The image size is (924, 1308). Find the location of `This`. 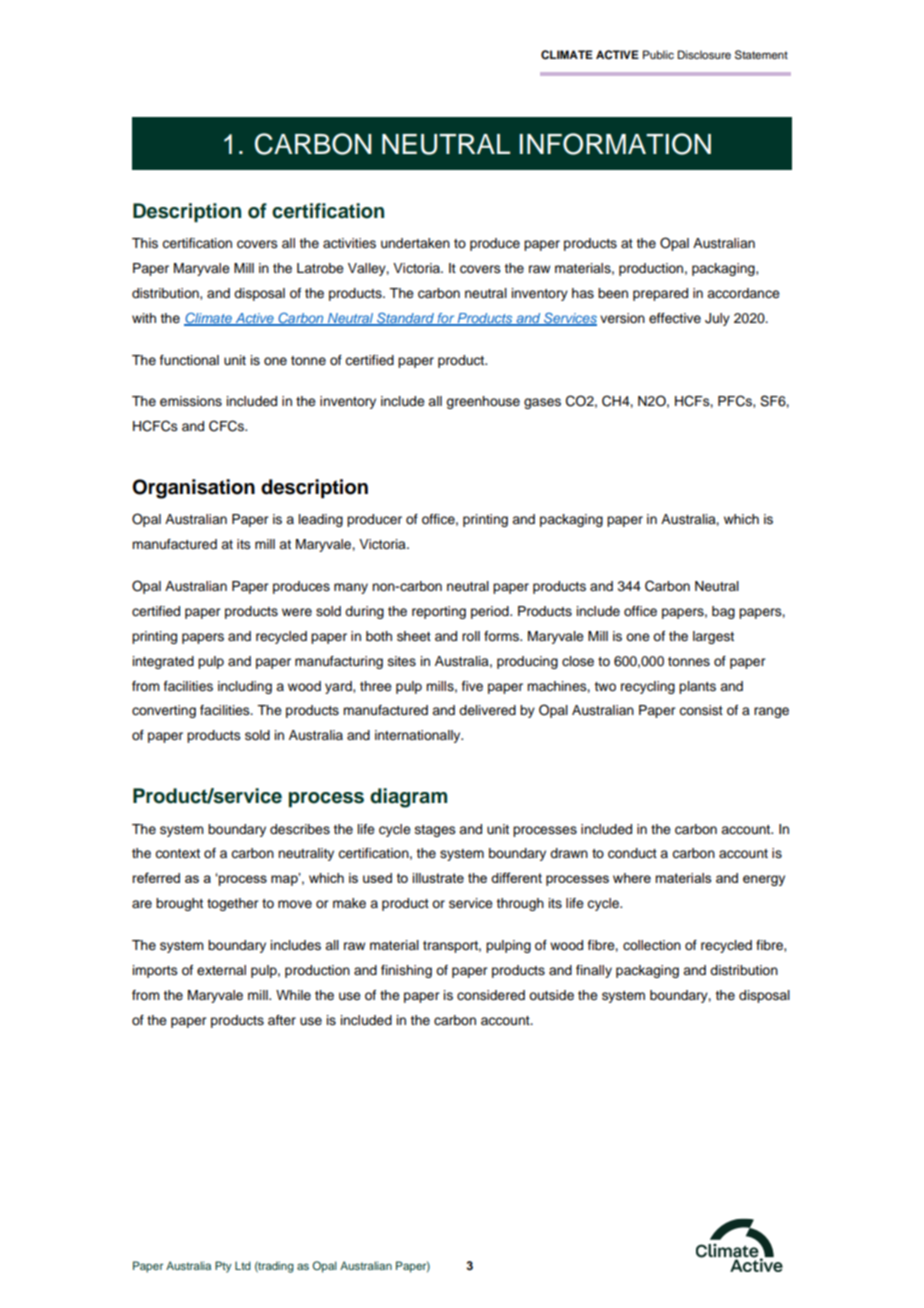

This is located at coordinates (145, 243).
